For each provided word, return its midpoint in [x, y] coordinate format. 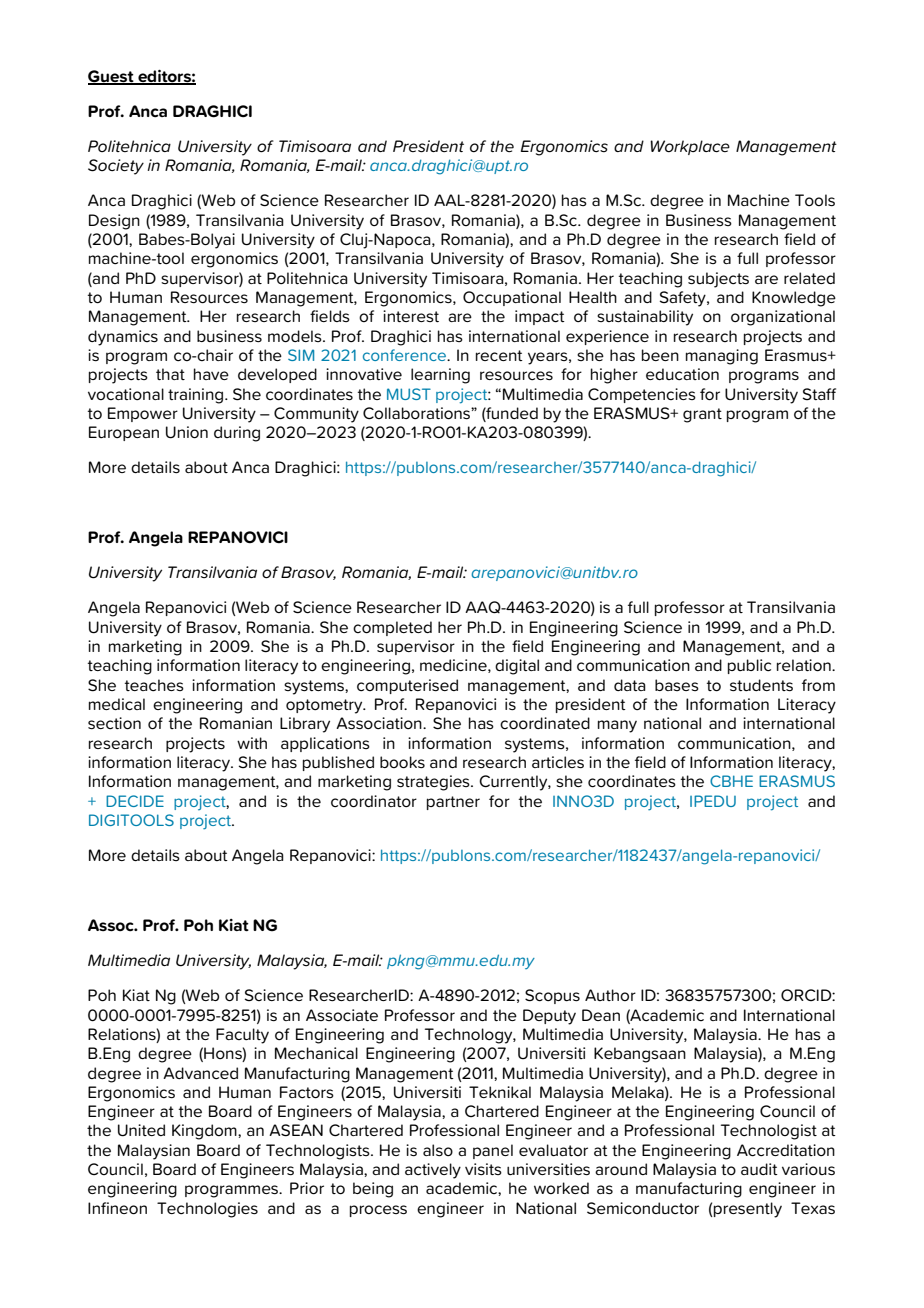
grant [702, 415]
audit [759, 1169]
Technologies [207, 1210]
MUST [409, 394]
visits [483, 1169]
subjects [718, 280]
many [617, 726]
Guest [112, 77]
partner [453, 803]
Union [187, 432]
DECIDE [135, 801]
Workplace [690, 147]
